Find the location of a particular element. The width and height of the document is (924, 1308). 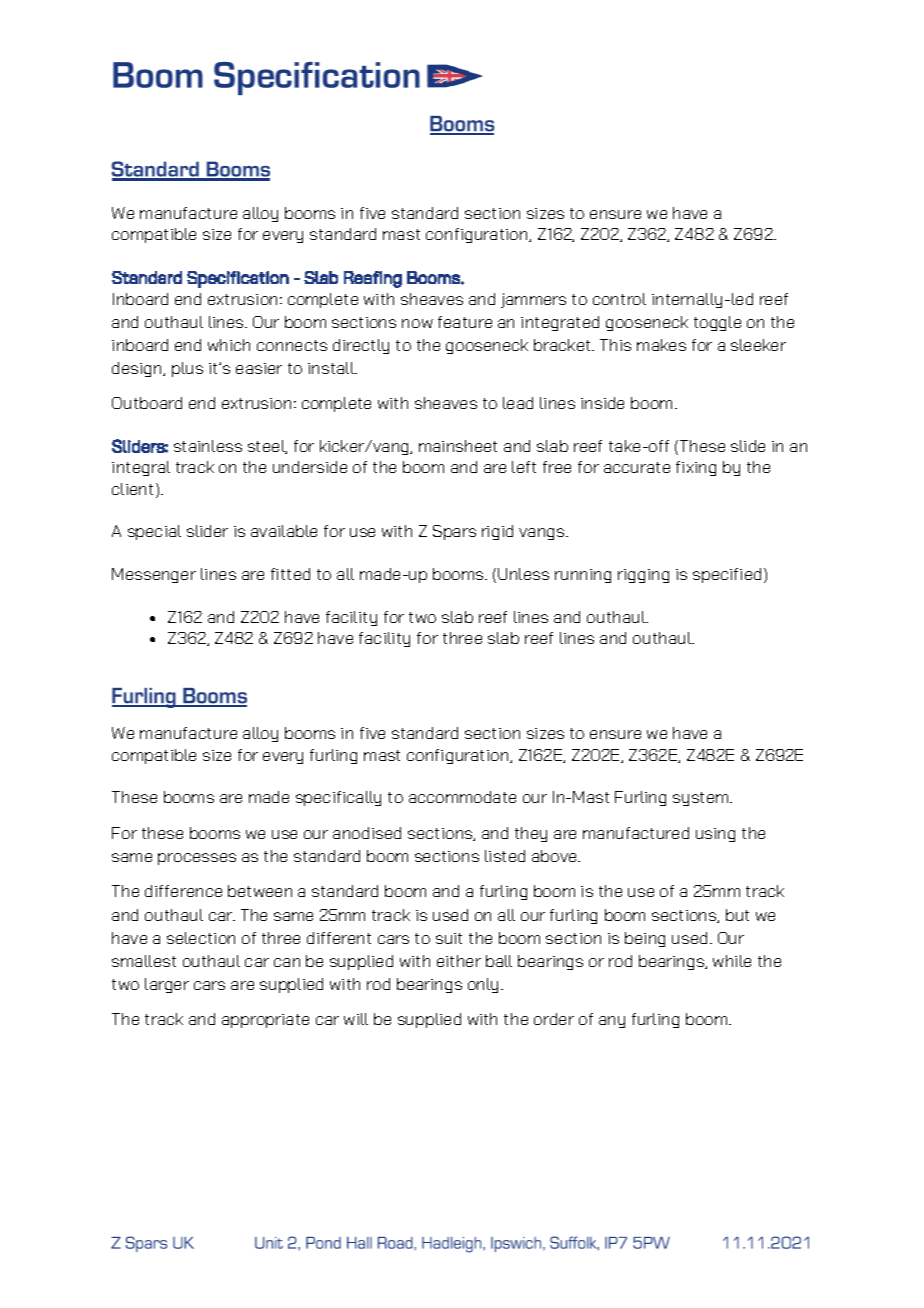

rigging is located at coordinates (643, 576).
